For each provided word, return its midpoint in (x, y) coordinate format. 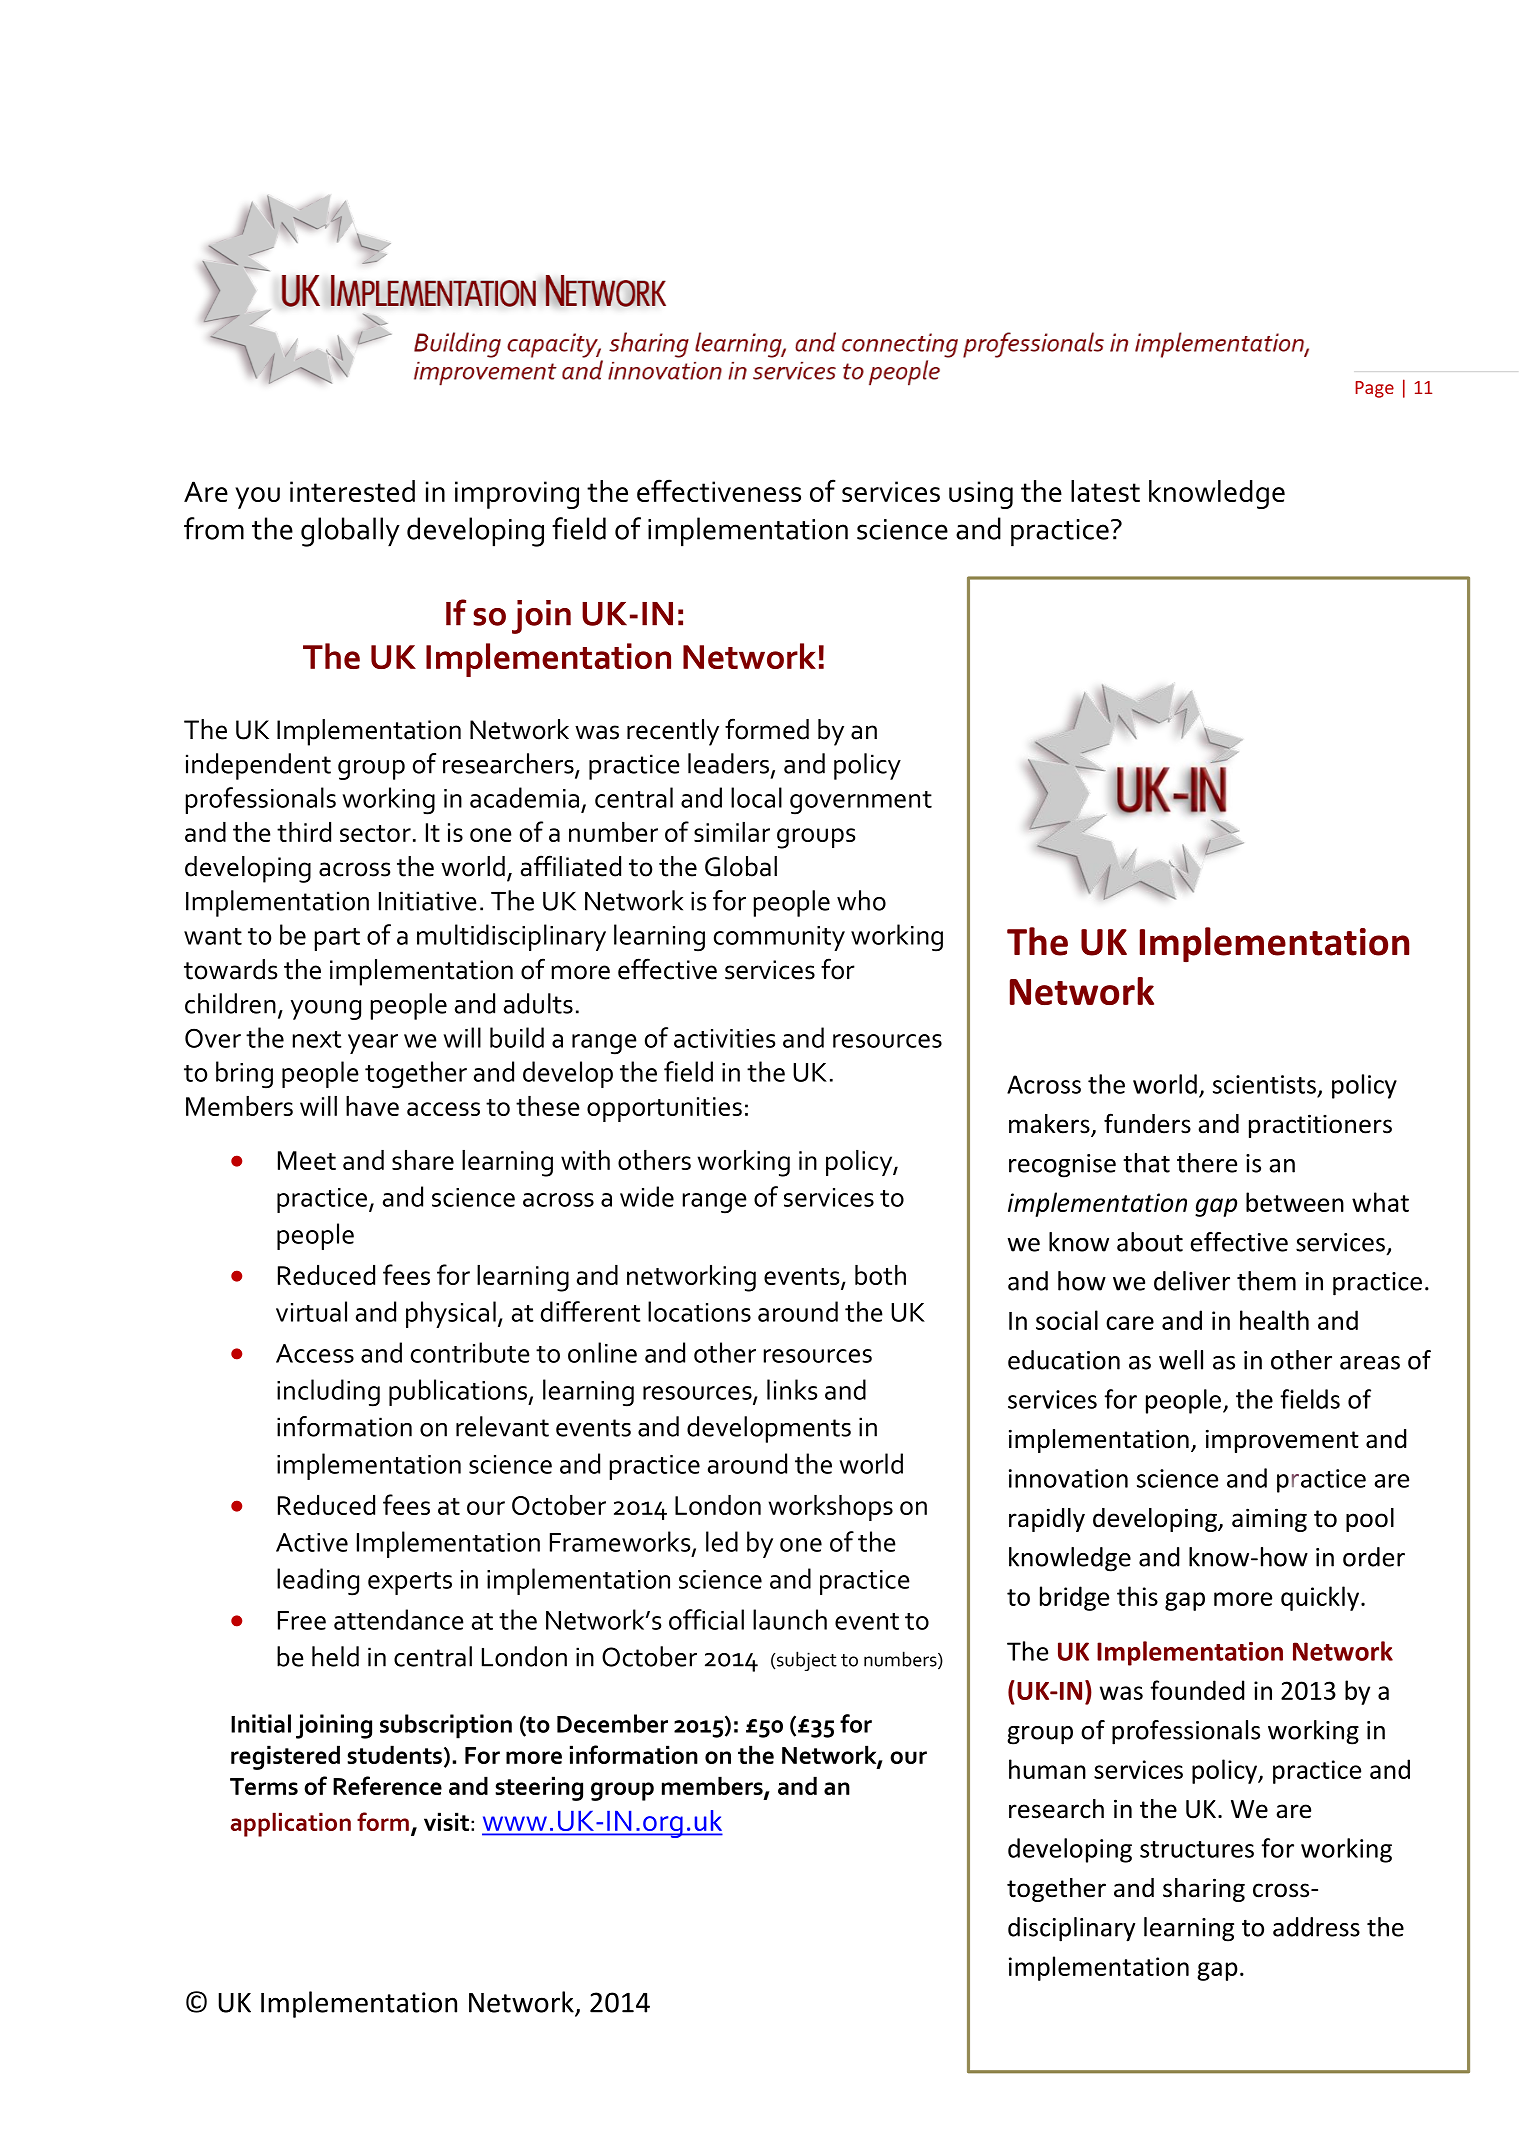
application (291, 1825)
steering (539, 1788)
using (981, 495)
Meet (307, 1160)
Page (1374, 389)
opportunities (664, 1109)
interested (352, 491)
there (1207, 1163)
